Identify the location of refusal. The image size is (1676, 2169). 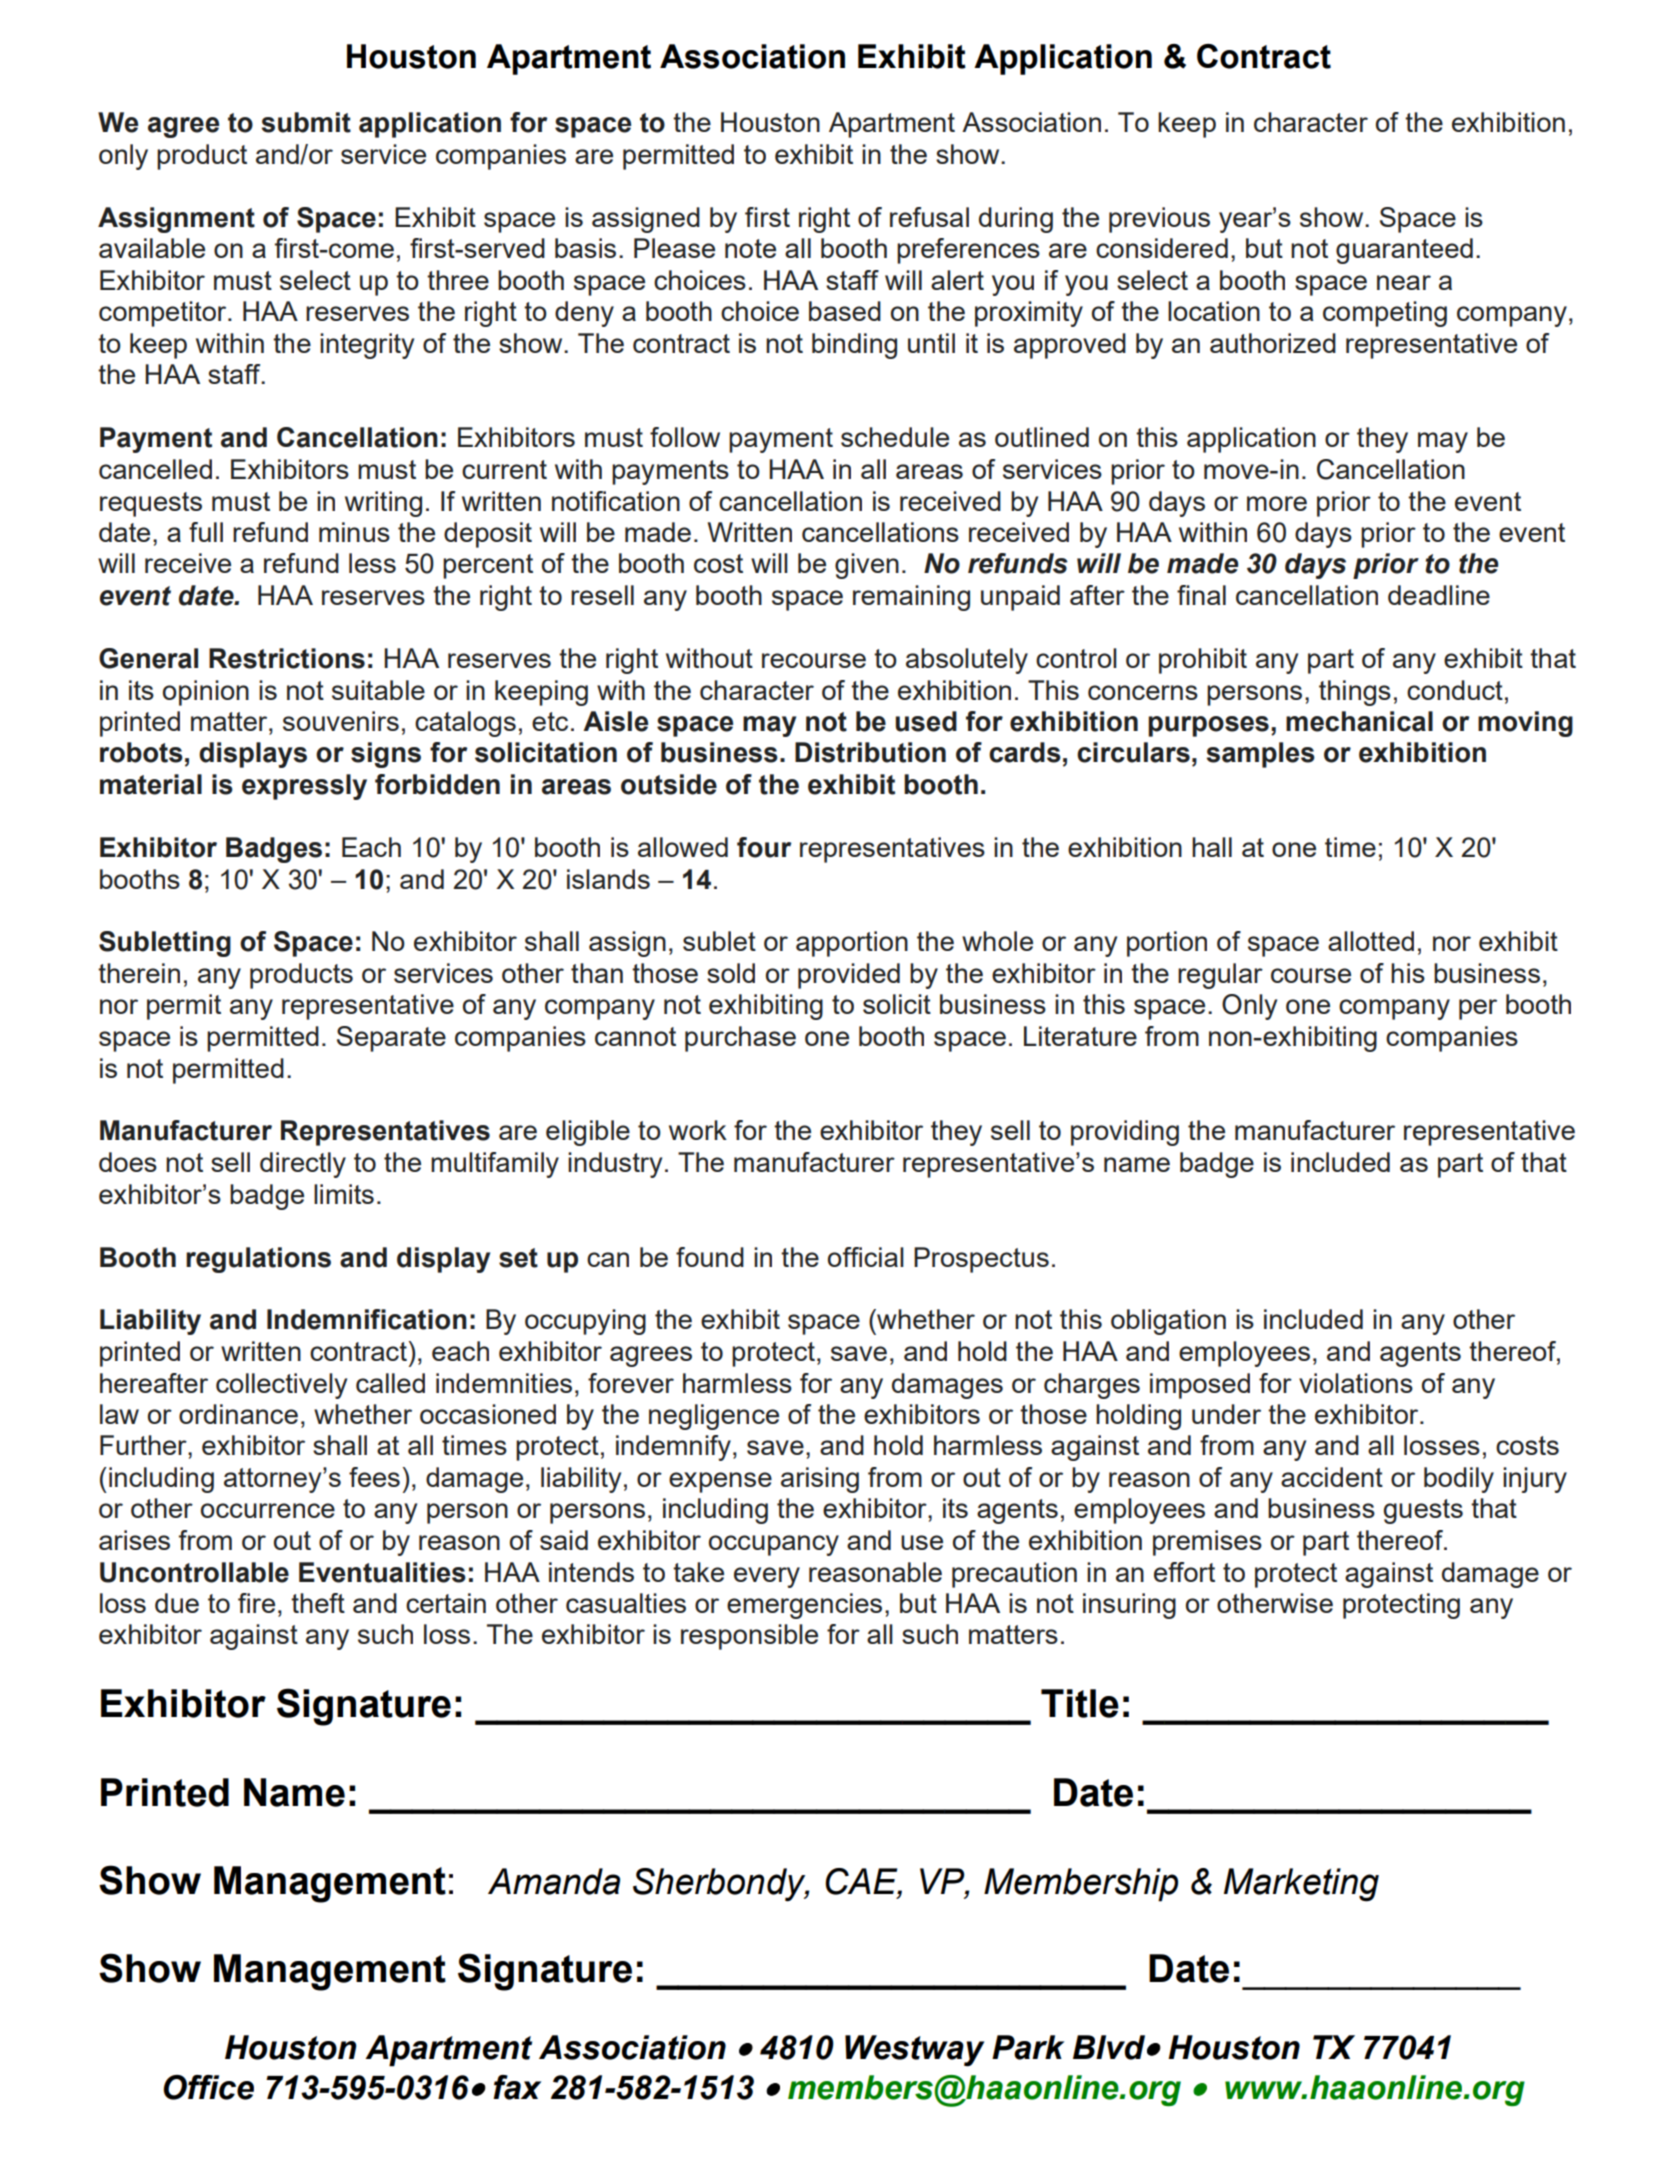
(929, 217).
